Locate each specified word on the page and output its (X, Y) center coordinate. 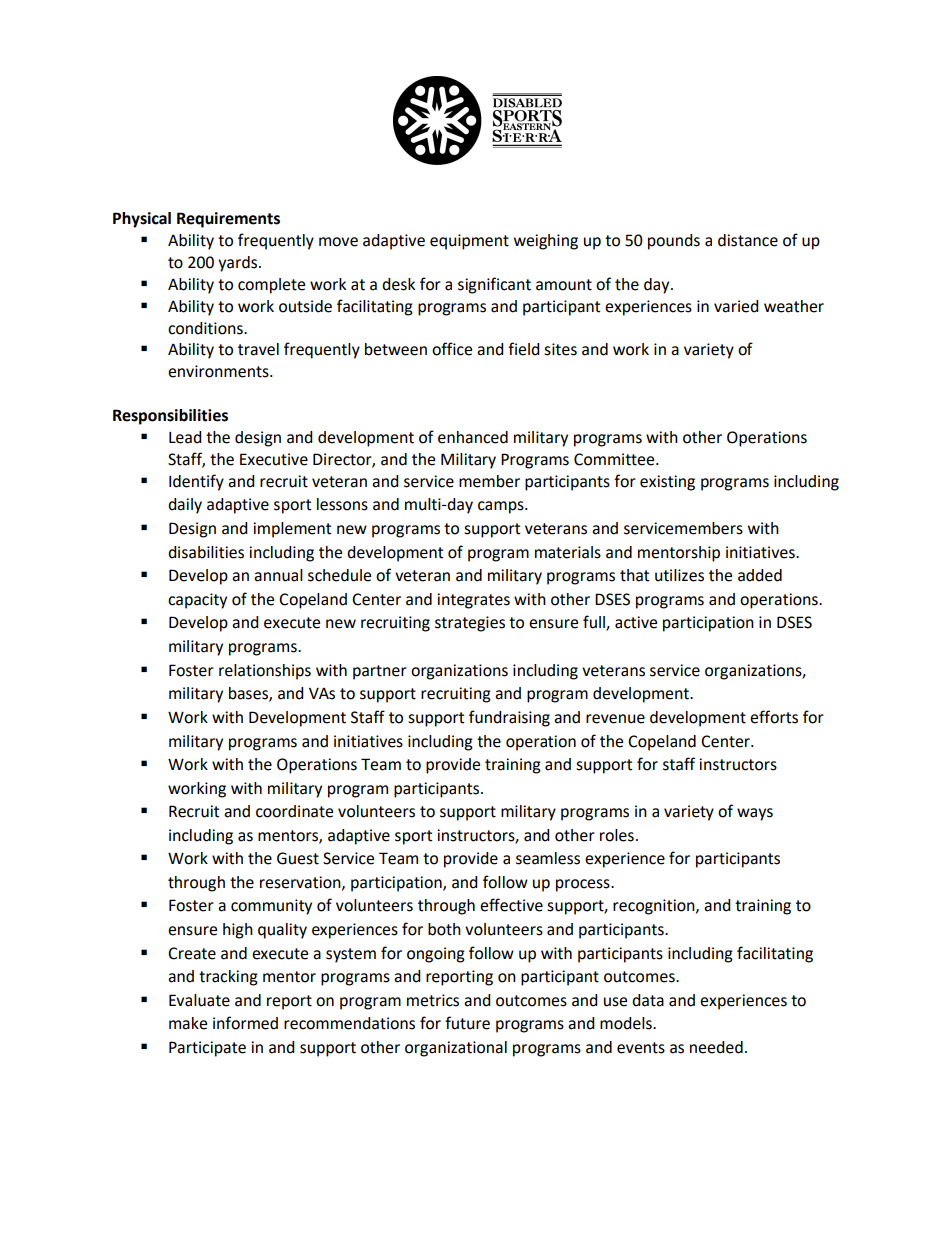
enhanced (473, 437)
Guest (298, 858)
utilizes (679, 575)
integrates (473, 601)
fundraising (509, 718)
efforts (774, 717)
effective (511, 905)
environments (219, 371)
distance (748, 240)
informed (245, 1023)
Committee (615, 459)
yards (239, 264)
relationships (265, 672)
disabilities (206, 552)
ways (755, 814)
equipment (469, 242)
